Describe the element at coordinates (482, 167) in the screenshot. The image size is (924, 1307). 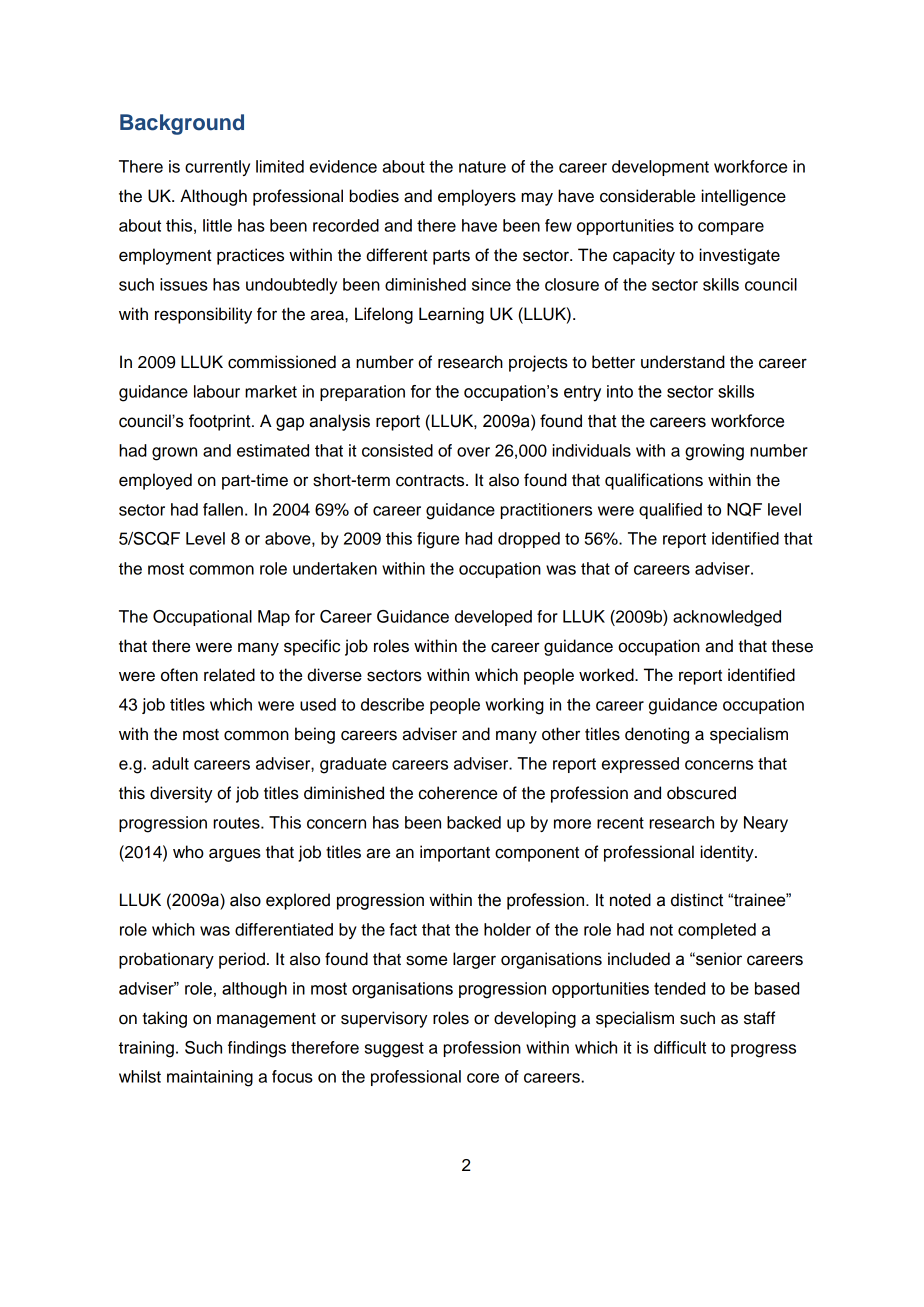
I see `nature` at that location.
